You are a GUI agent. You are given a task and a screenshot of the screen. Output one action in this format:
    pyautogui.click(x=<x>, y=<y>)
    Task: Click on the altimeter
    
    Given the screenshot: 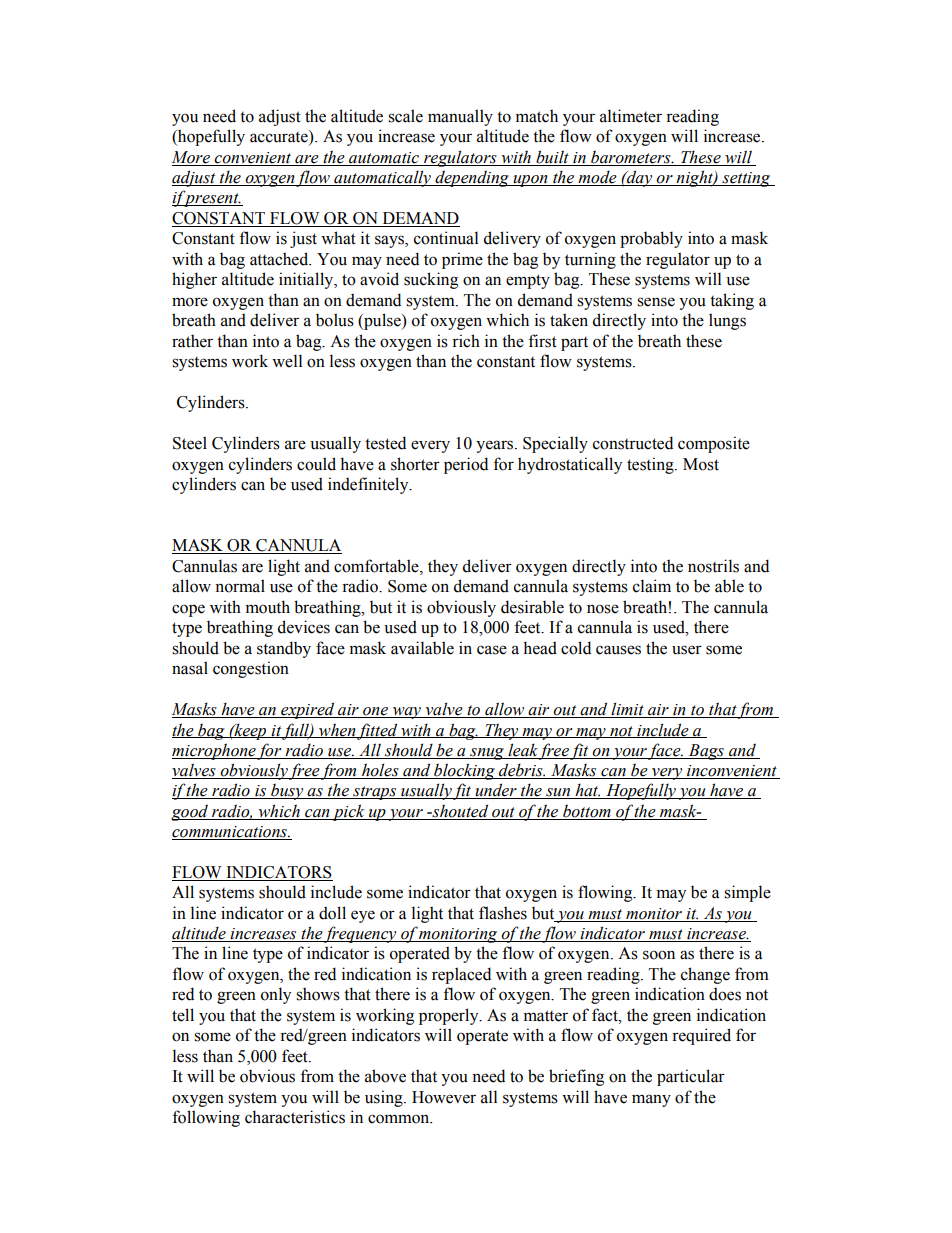 What is the action you would take?
    pyautogui.click(x=631, y=116)
